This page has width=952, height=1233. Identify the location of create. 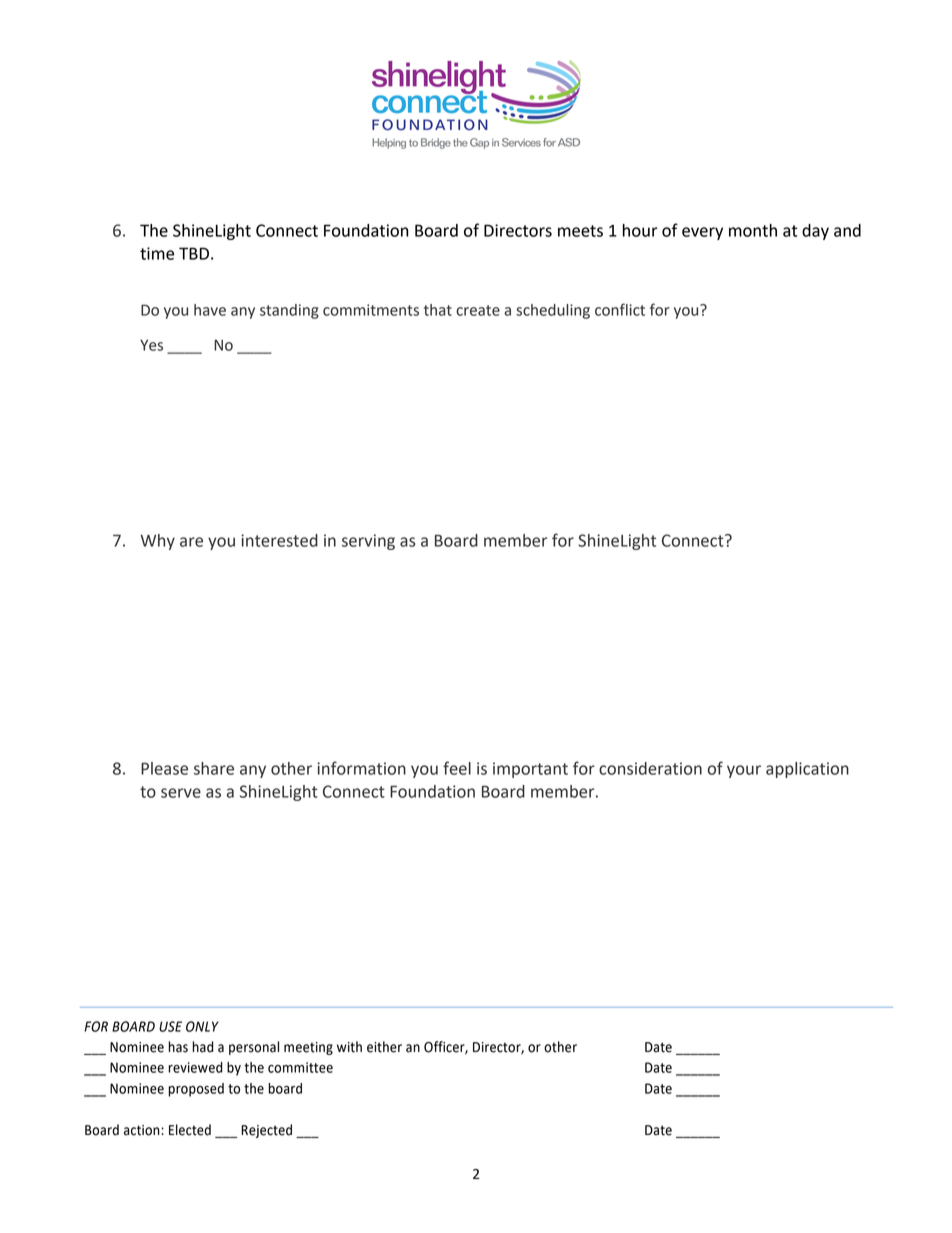
(478, 310).
